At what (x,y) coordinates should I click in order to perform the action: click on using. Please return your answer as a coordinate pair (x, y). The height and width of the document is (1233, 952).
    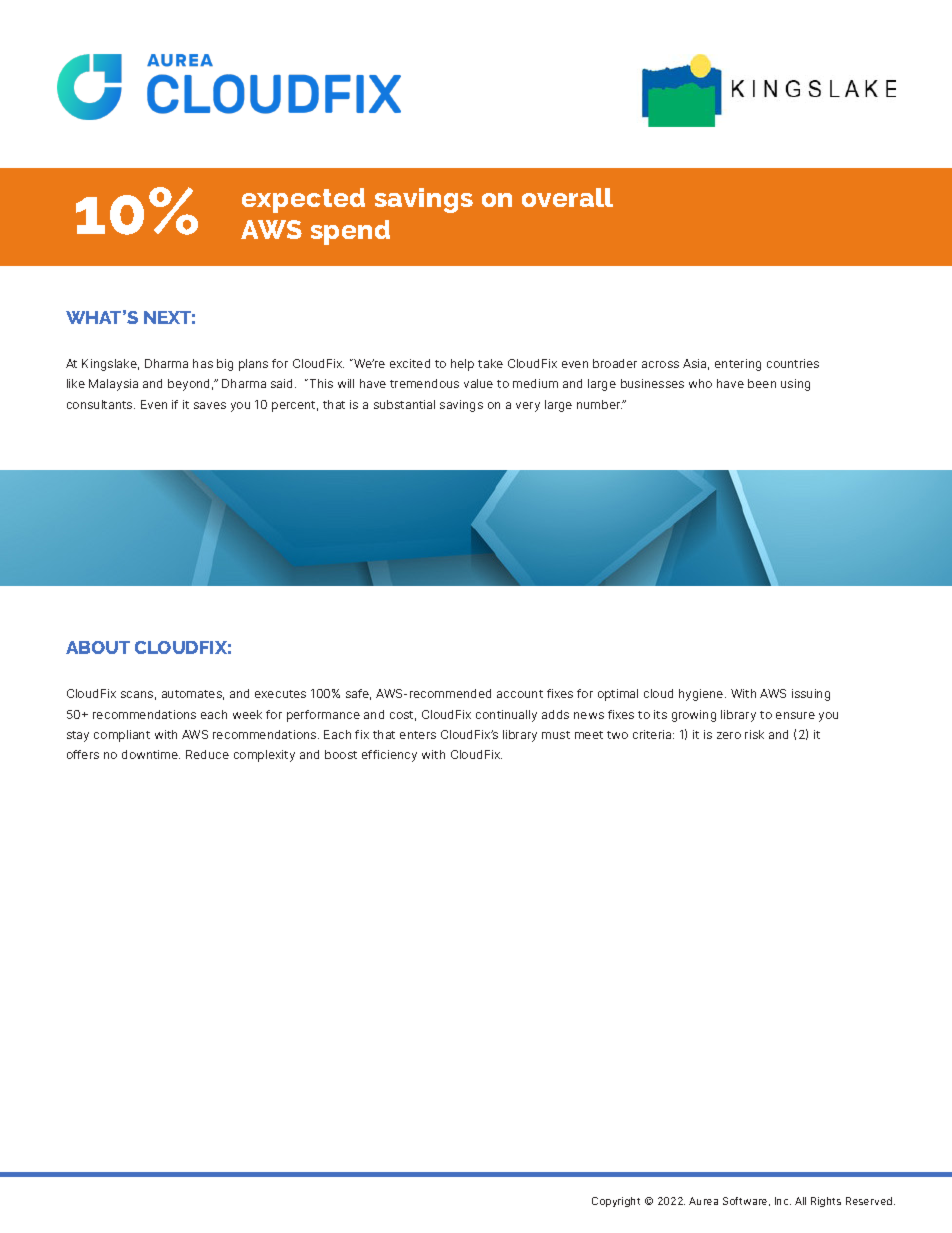
    Looking at the image, I should click on (795, 385).
